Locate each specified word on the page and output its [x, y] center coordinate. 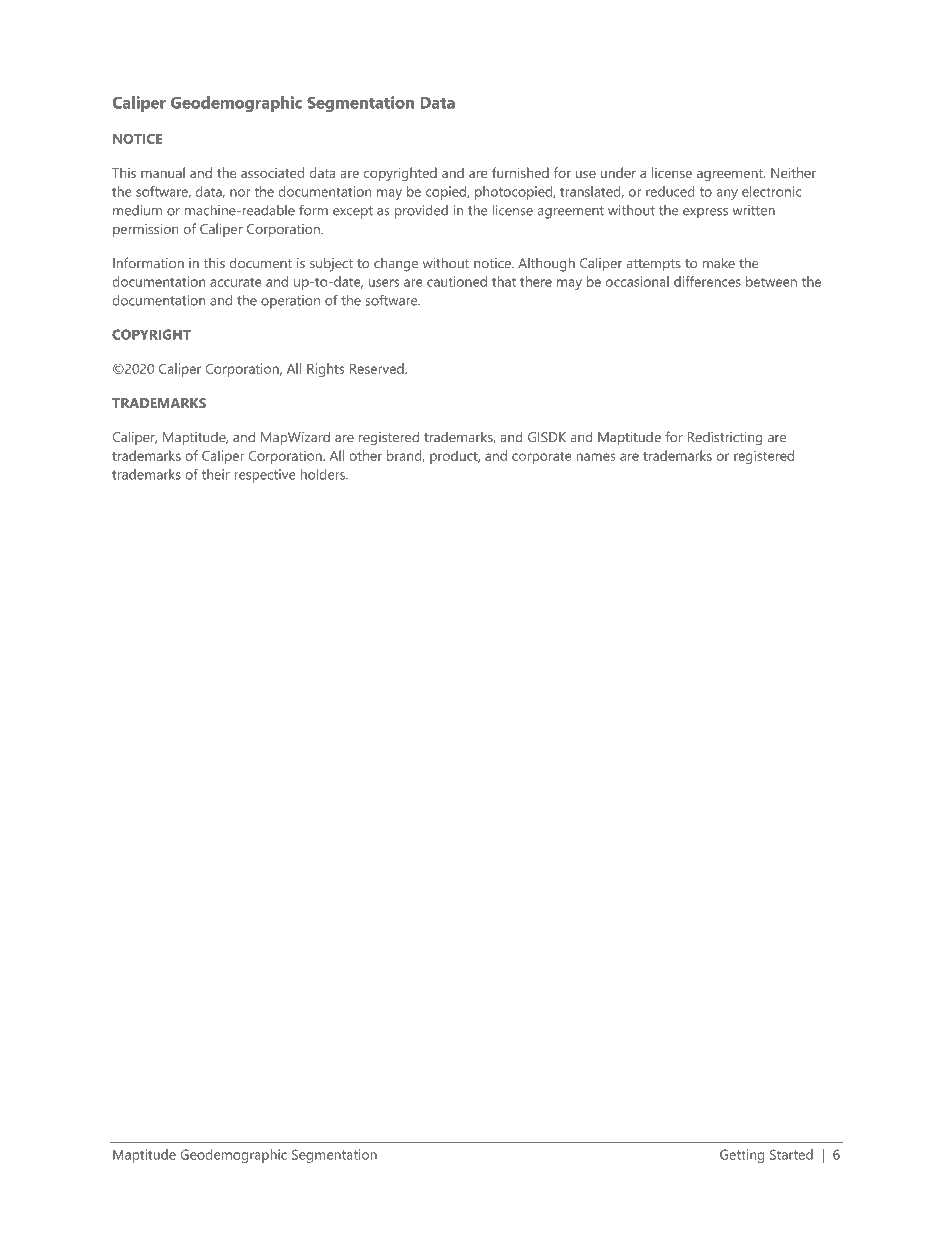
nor [240, 193]
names [596, 457]
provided [421, 212]
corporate [541, 458]
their [216, 474]
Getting [742, 1156]
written [754, 210]
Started [791, 1154]
